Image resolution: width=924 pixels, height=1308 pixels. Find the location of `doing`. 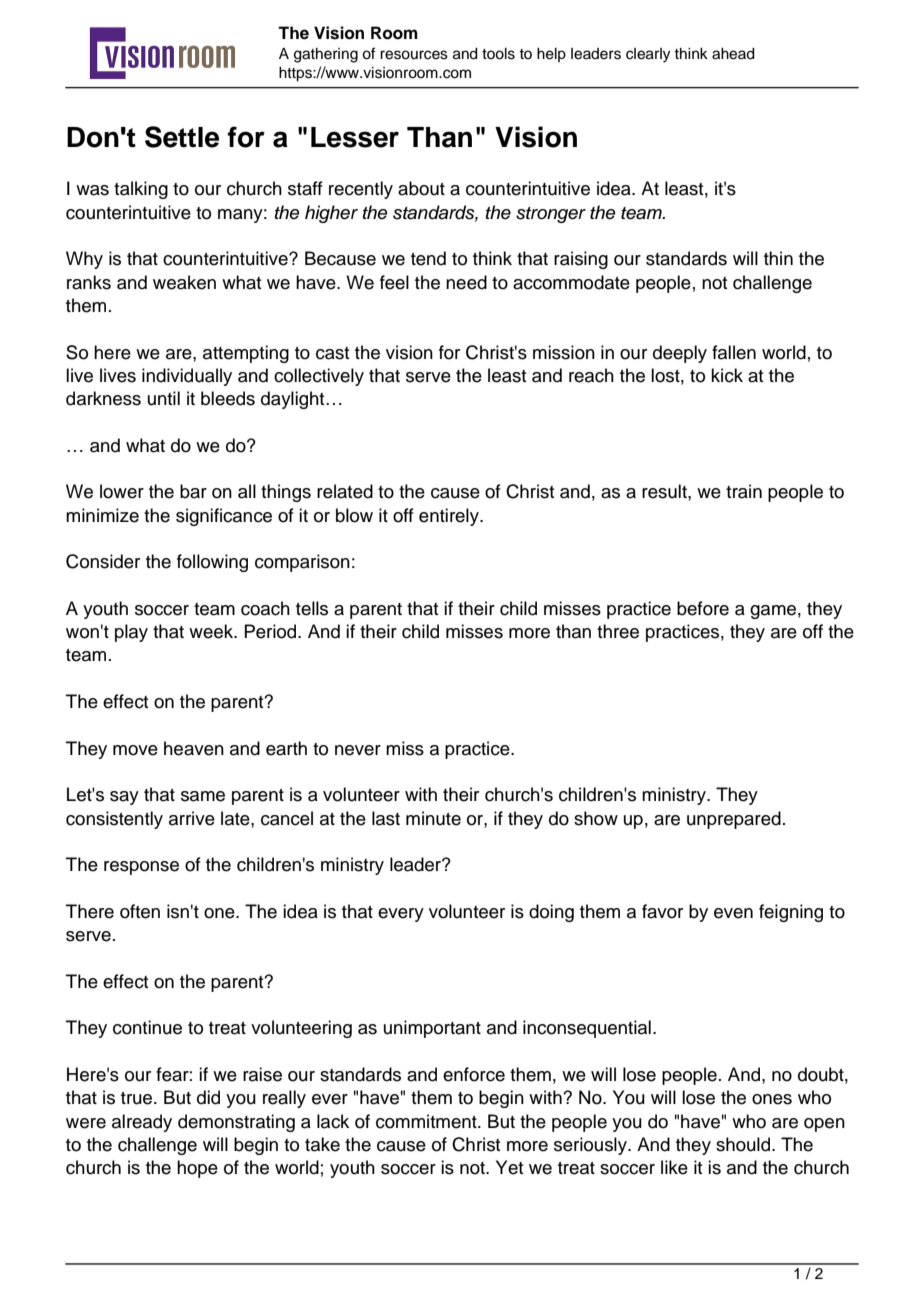

doing is located at coordinates (551, 913).
